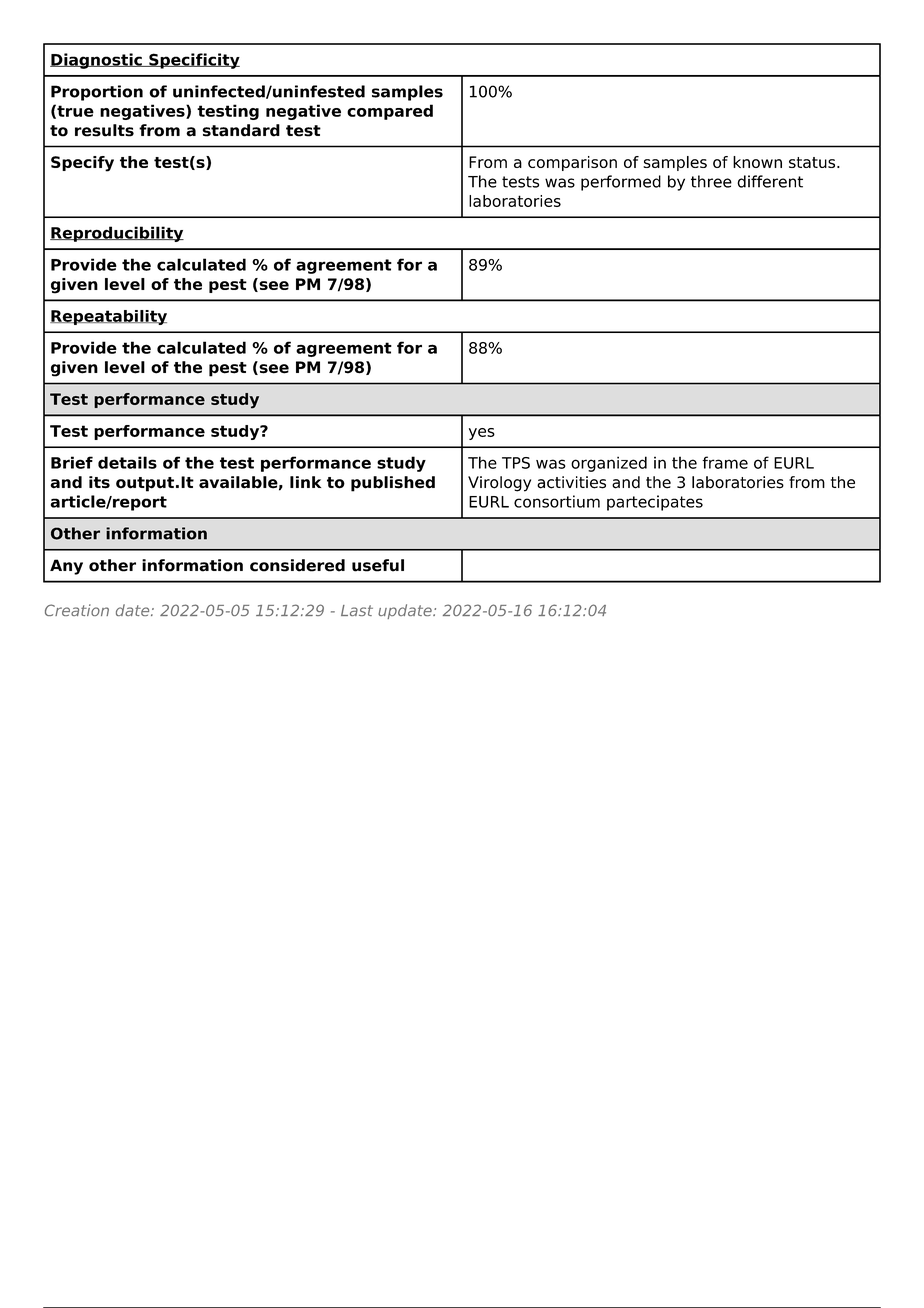 The image size is (924, 1308). Describe the element at coordinates (482, 434) in the page. I see `yes` at that location.
